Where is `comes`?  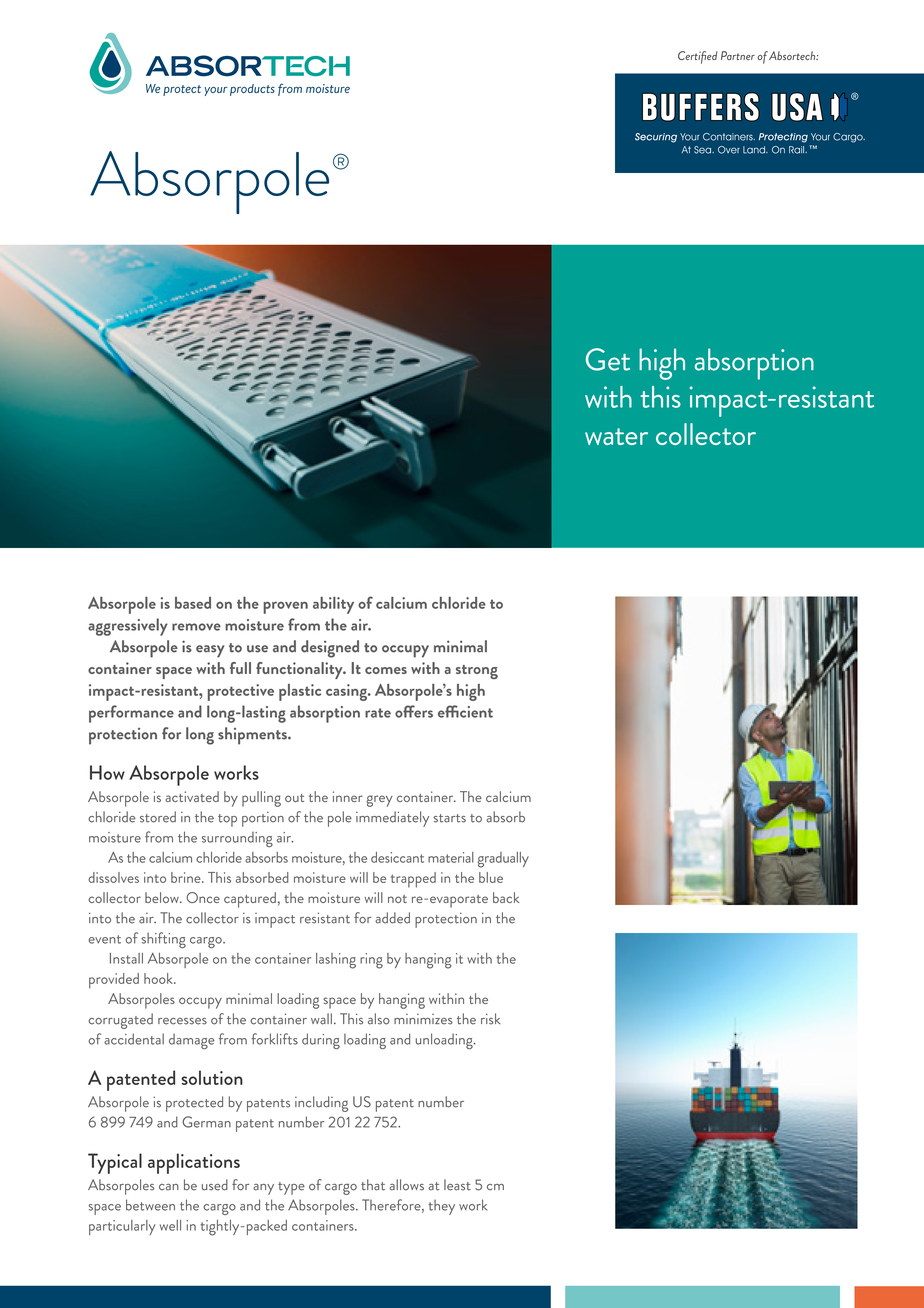
comes is located at coordinates (386, 670).
